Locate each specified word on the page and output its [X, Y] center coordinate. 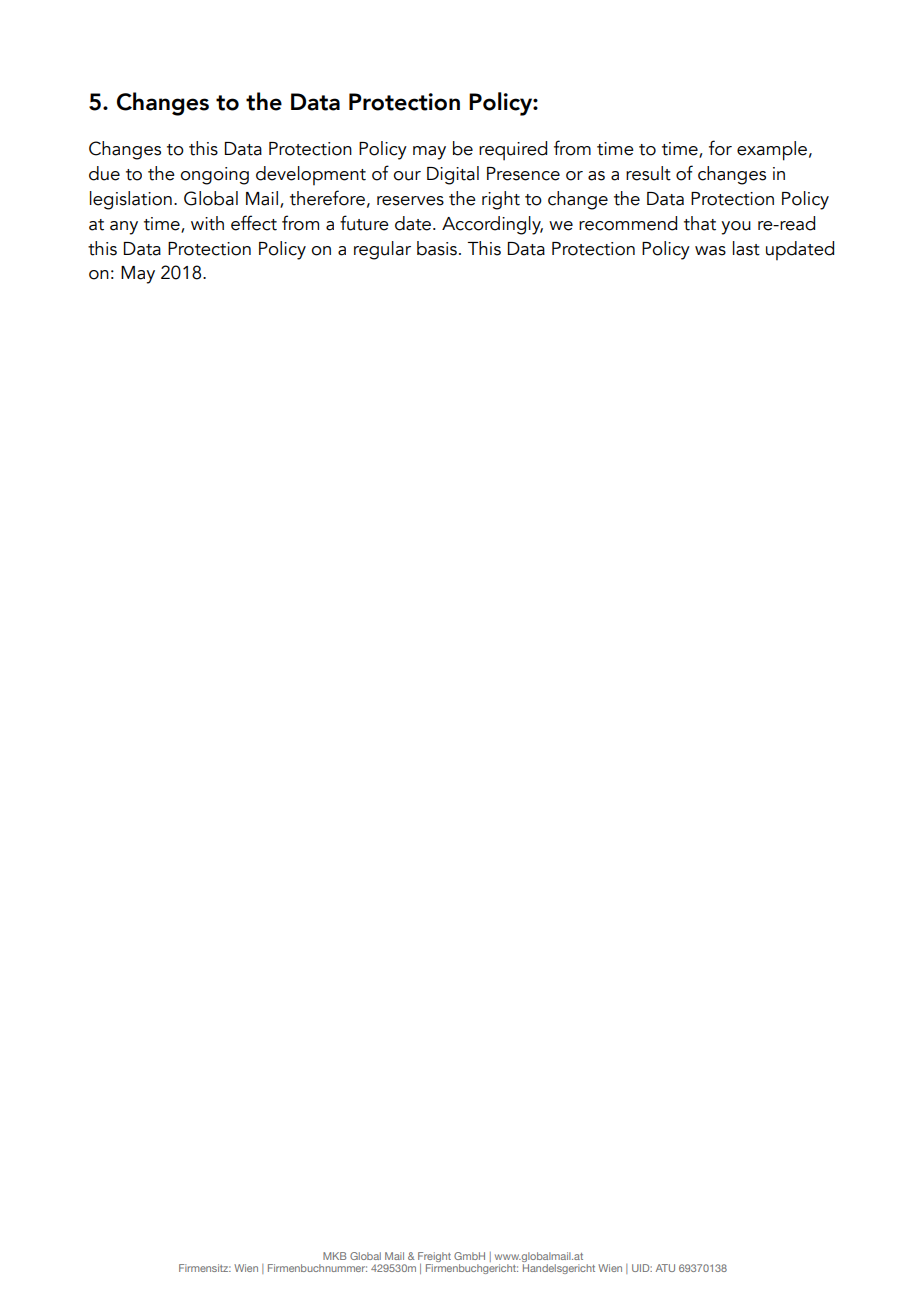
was [710, 251]
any [124, 228]
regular [382, 250]
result [648, 173]
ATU [665, 1268]
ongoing [214, 176]
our [407, 176]
